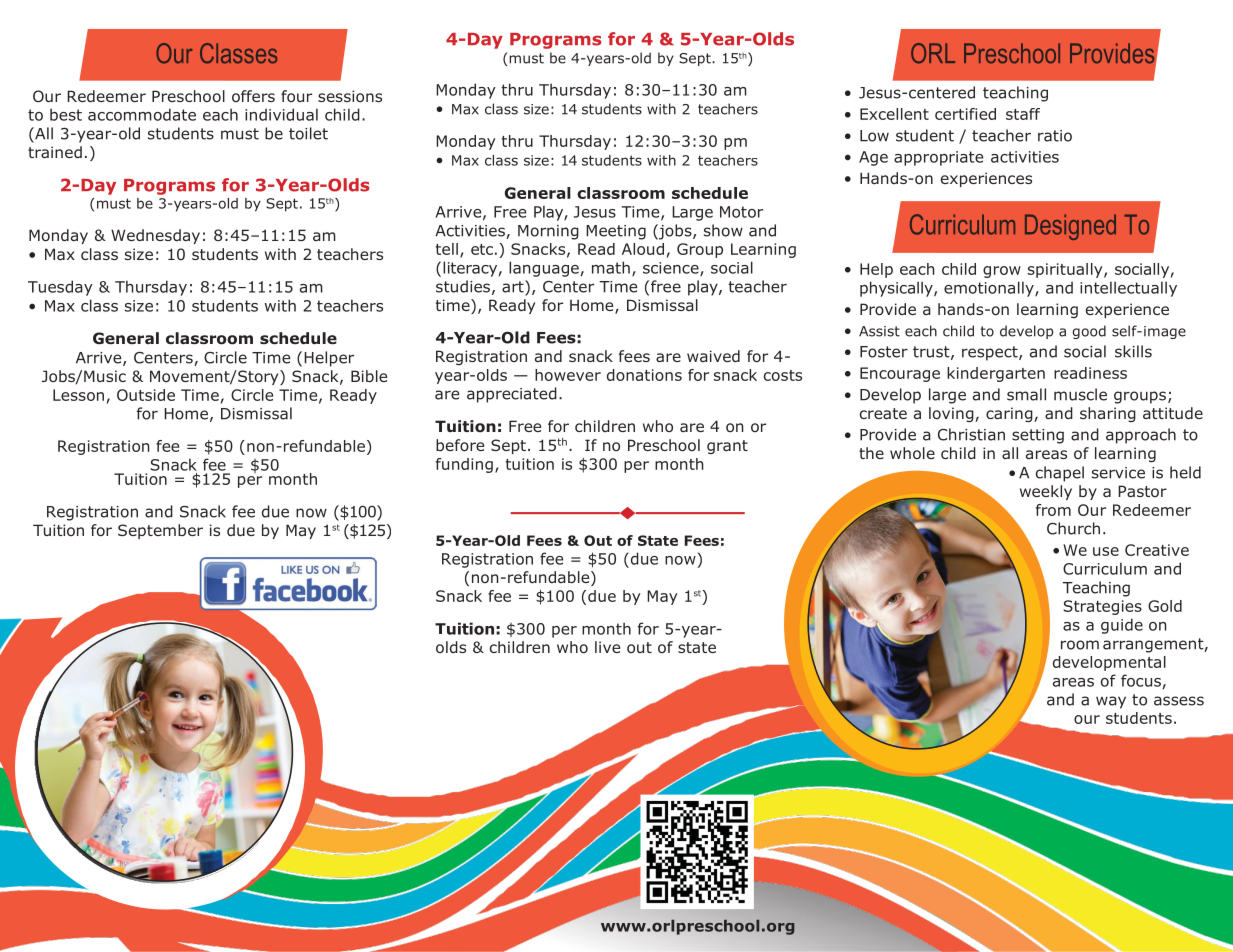  What do you see at coordinates (727, 447) in the image?
I see `grant` at bounding box center [727, 447].
